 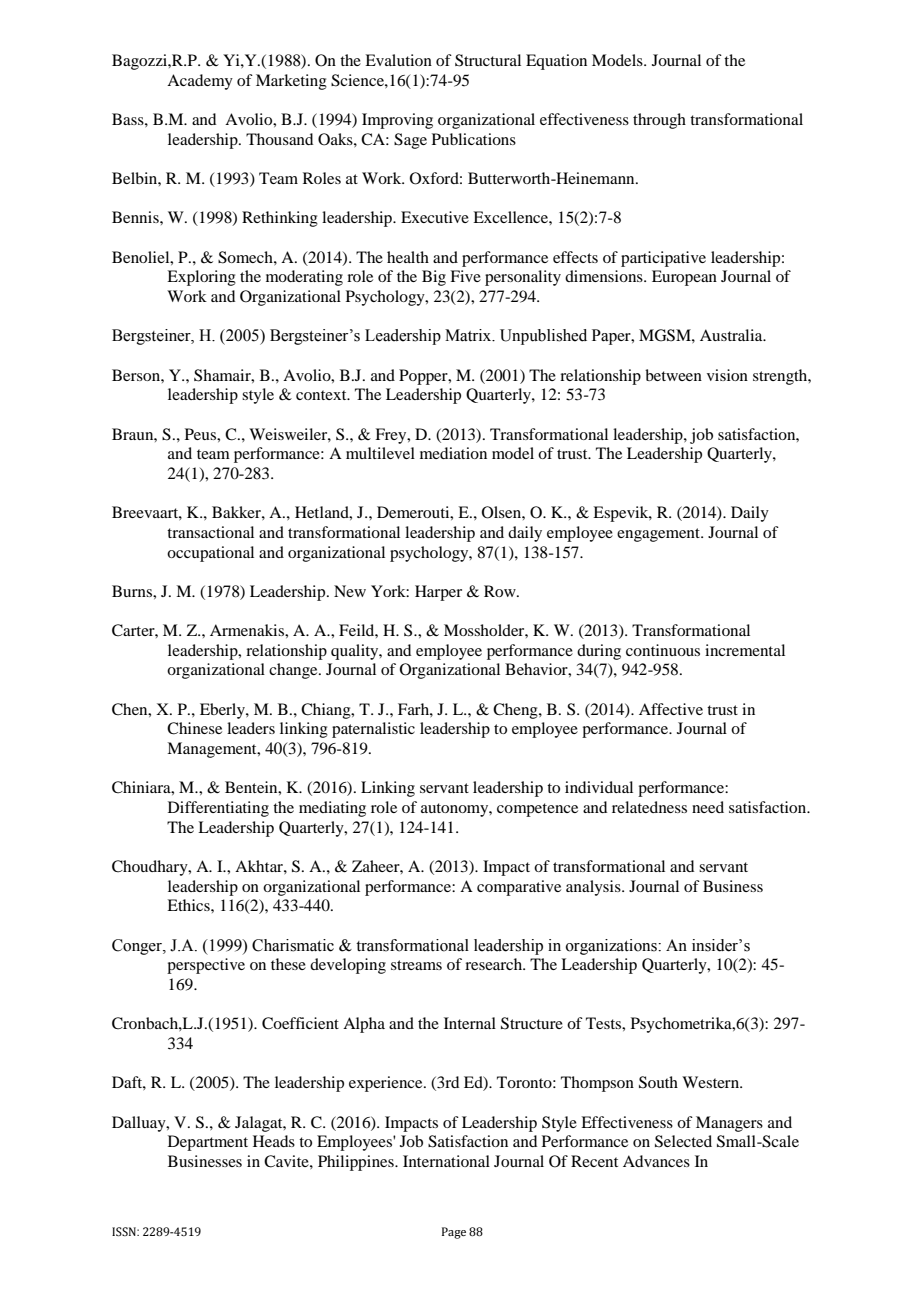 I want to click on through, so click(x=659, y=121).
